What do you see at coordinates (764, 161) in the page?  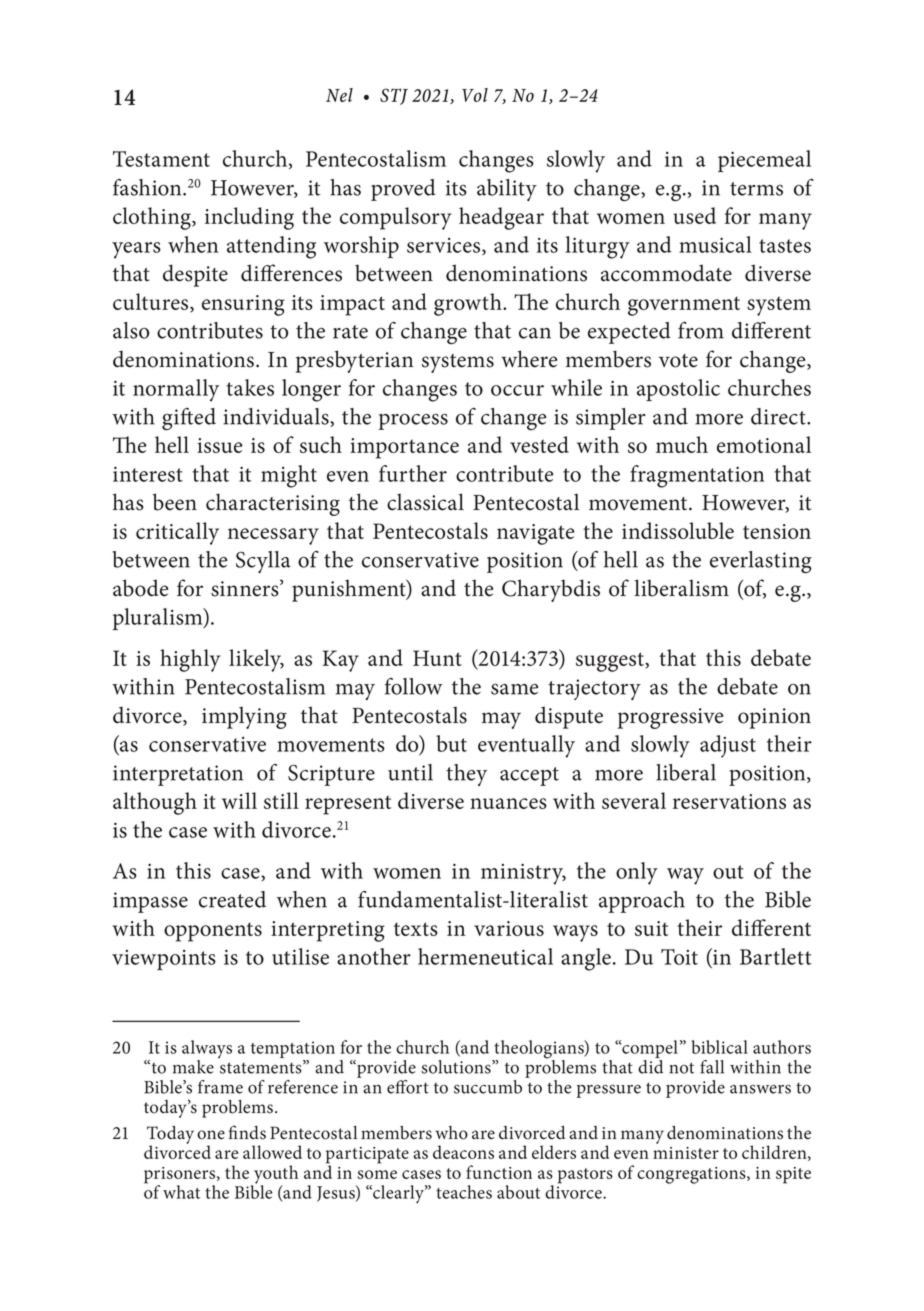 I see `piecemeal` at bounding box center [764, 161].
